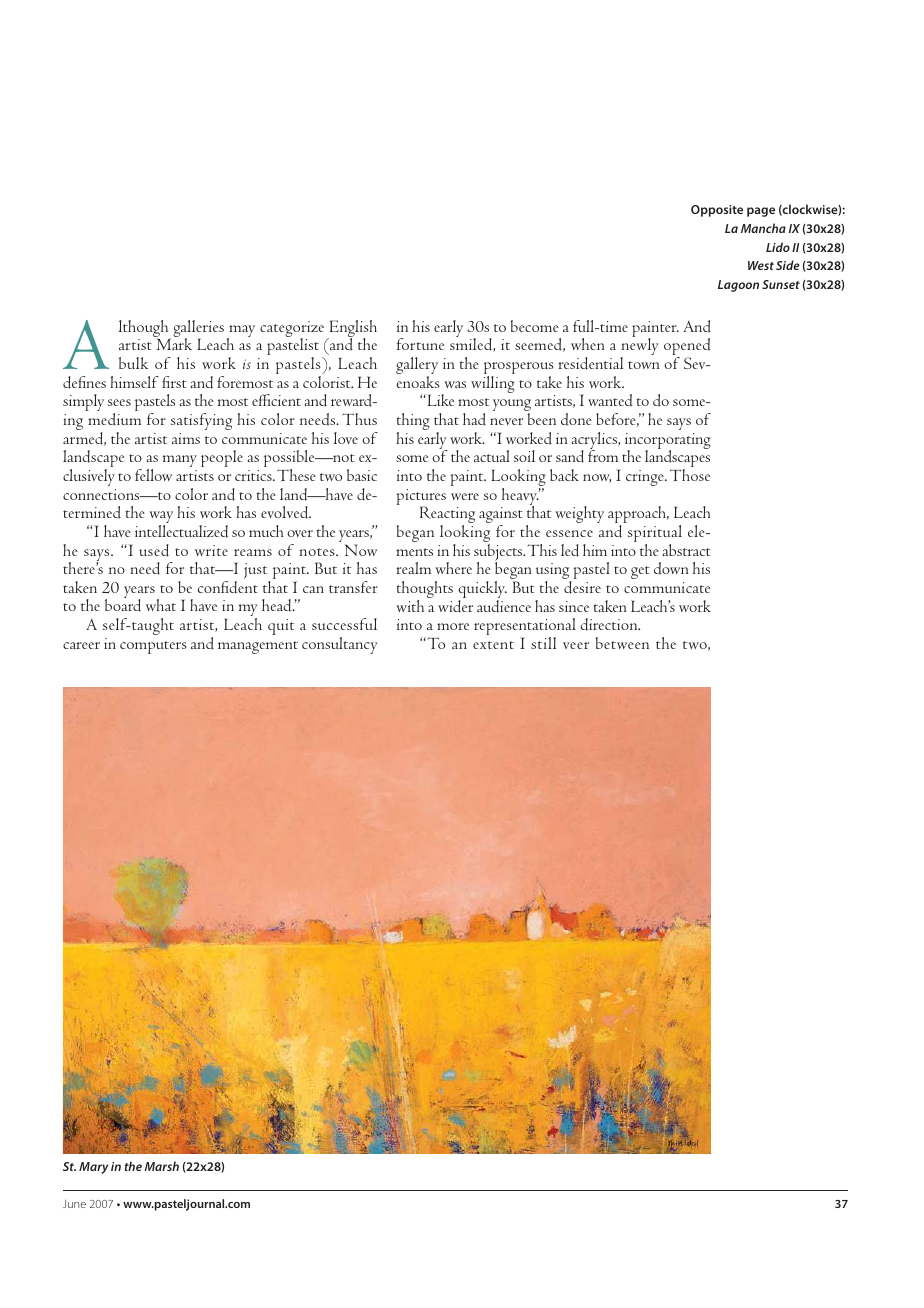 The height and width of the screenshot is (1308, 924). I want to click on abstract, so click(687, 550).
